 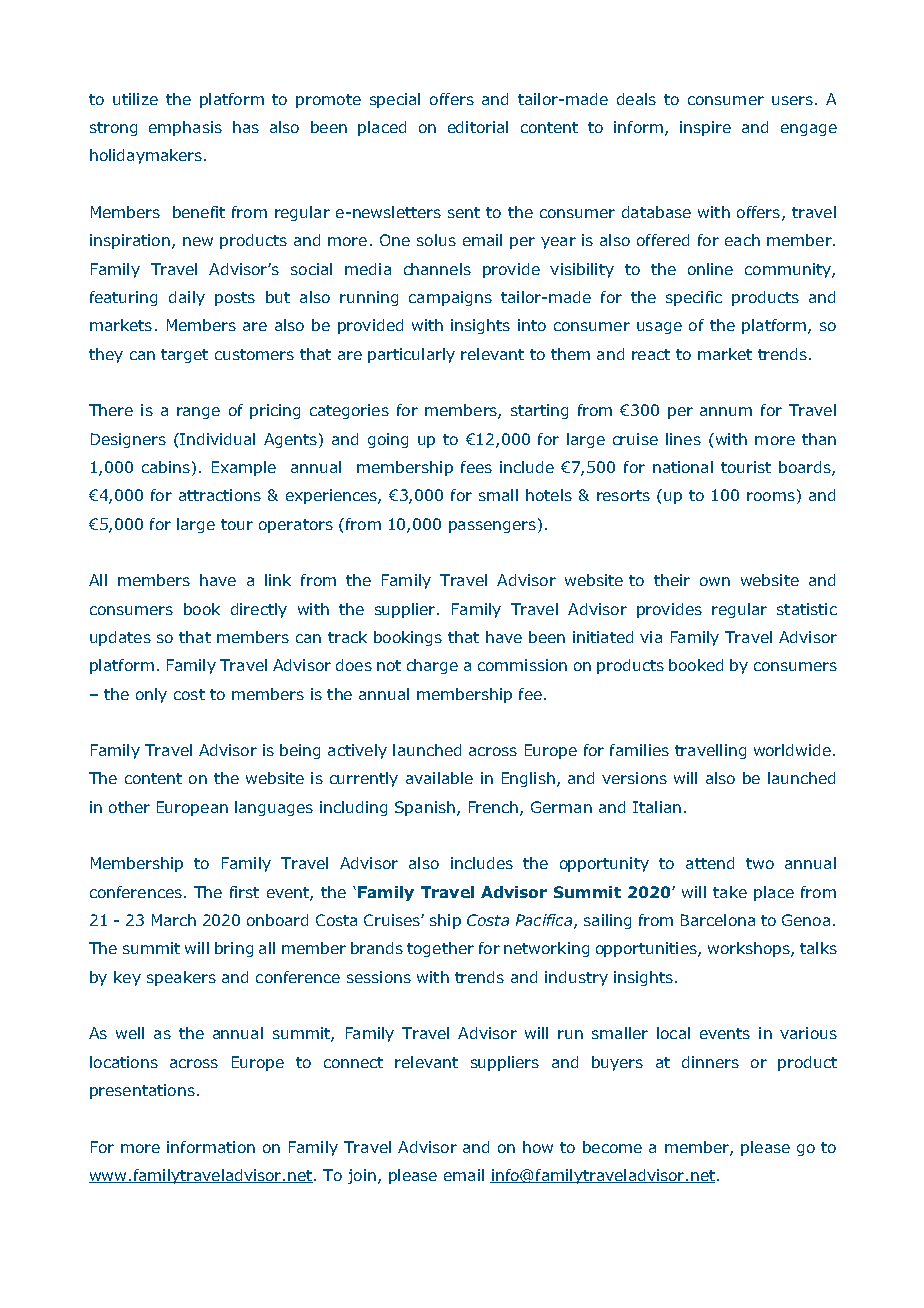 I want to click on emphasis, so click(x=185, y=128).
